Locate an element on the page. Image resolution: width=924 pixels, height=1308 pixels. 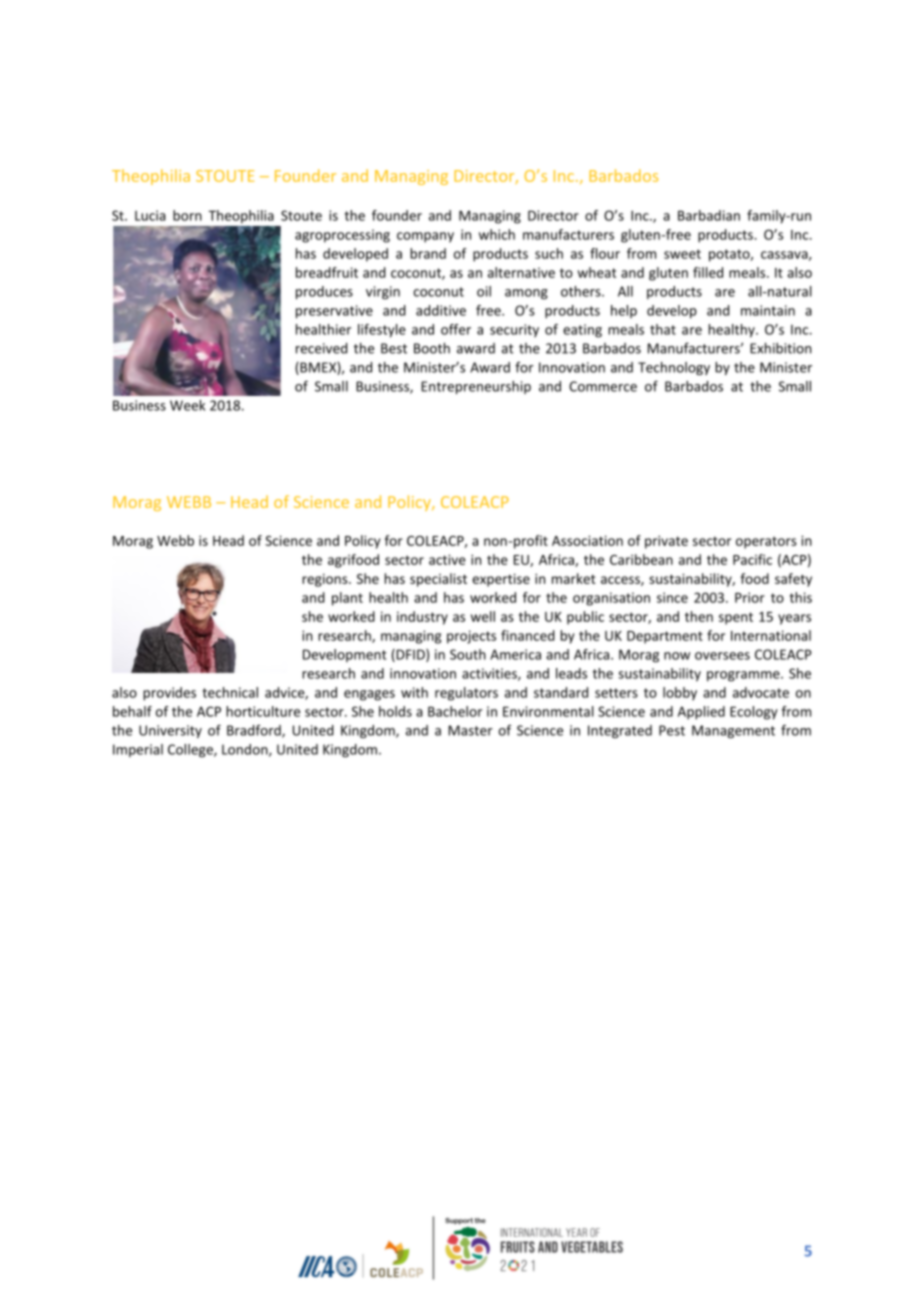
Week is located at coordinates (187, 405).
